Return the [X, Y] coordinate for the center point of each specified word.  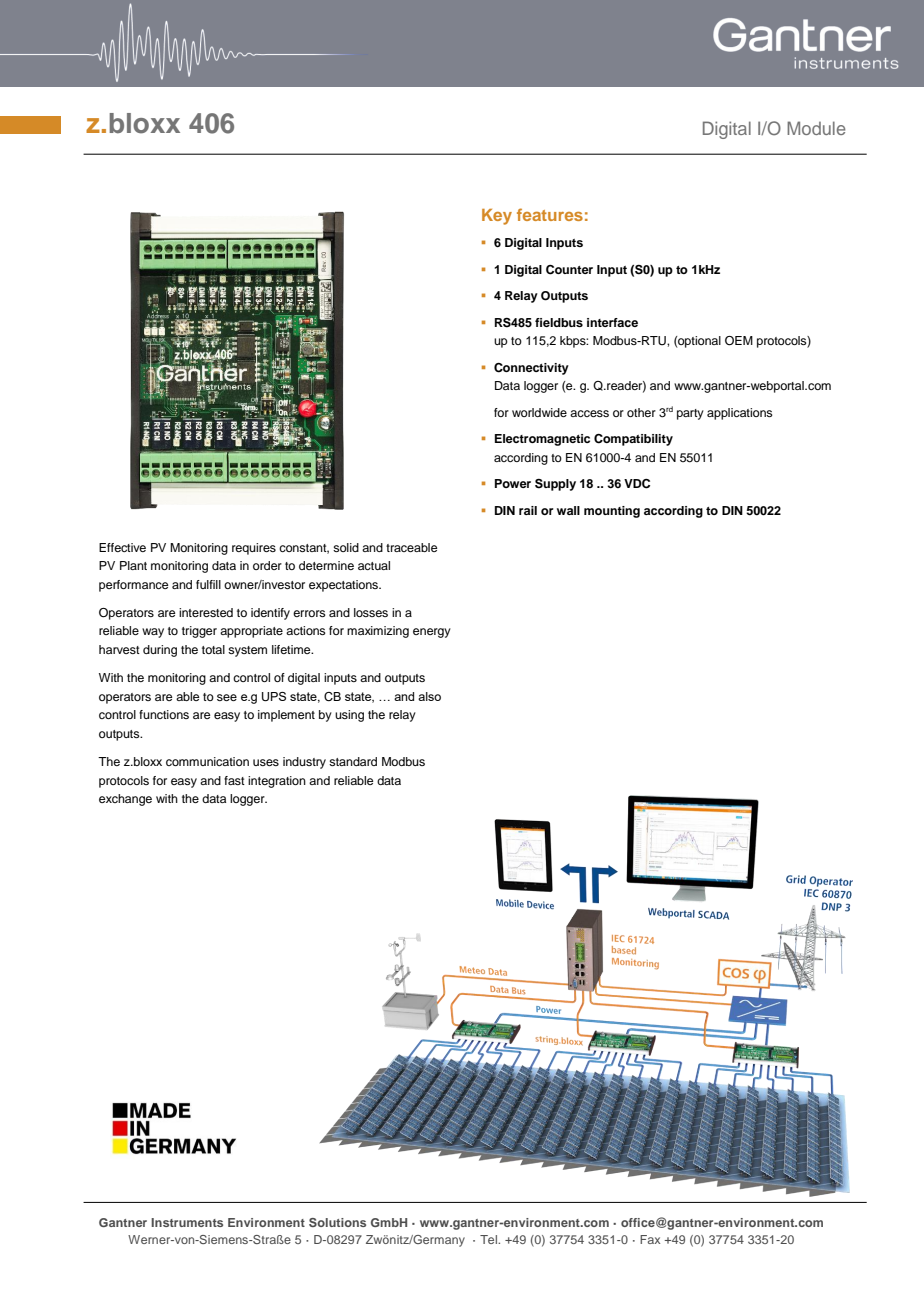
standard [353, 761]
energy [432, 633]
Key [497, 217]
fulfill [208, 584]
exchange [125, 800]
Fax [650, 1239]
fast [234, 780]
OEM [739, 341]
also [429, 696]
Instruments [187, 1222]
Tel [489, 1239]
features [550, 214]
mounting [612, 512]
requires [254, 549]
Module [816, 128]
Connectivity [531, 369]
